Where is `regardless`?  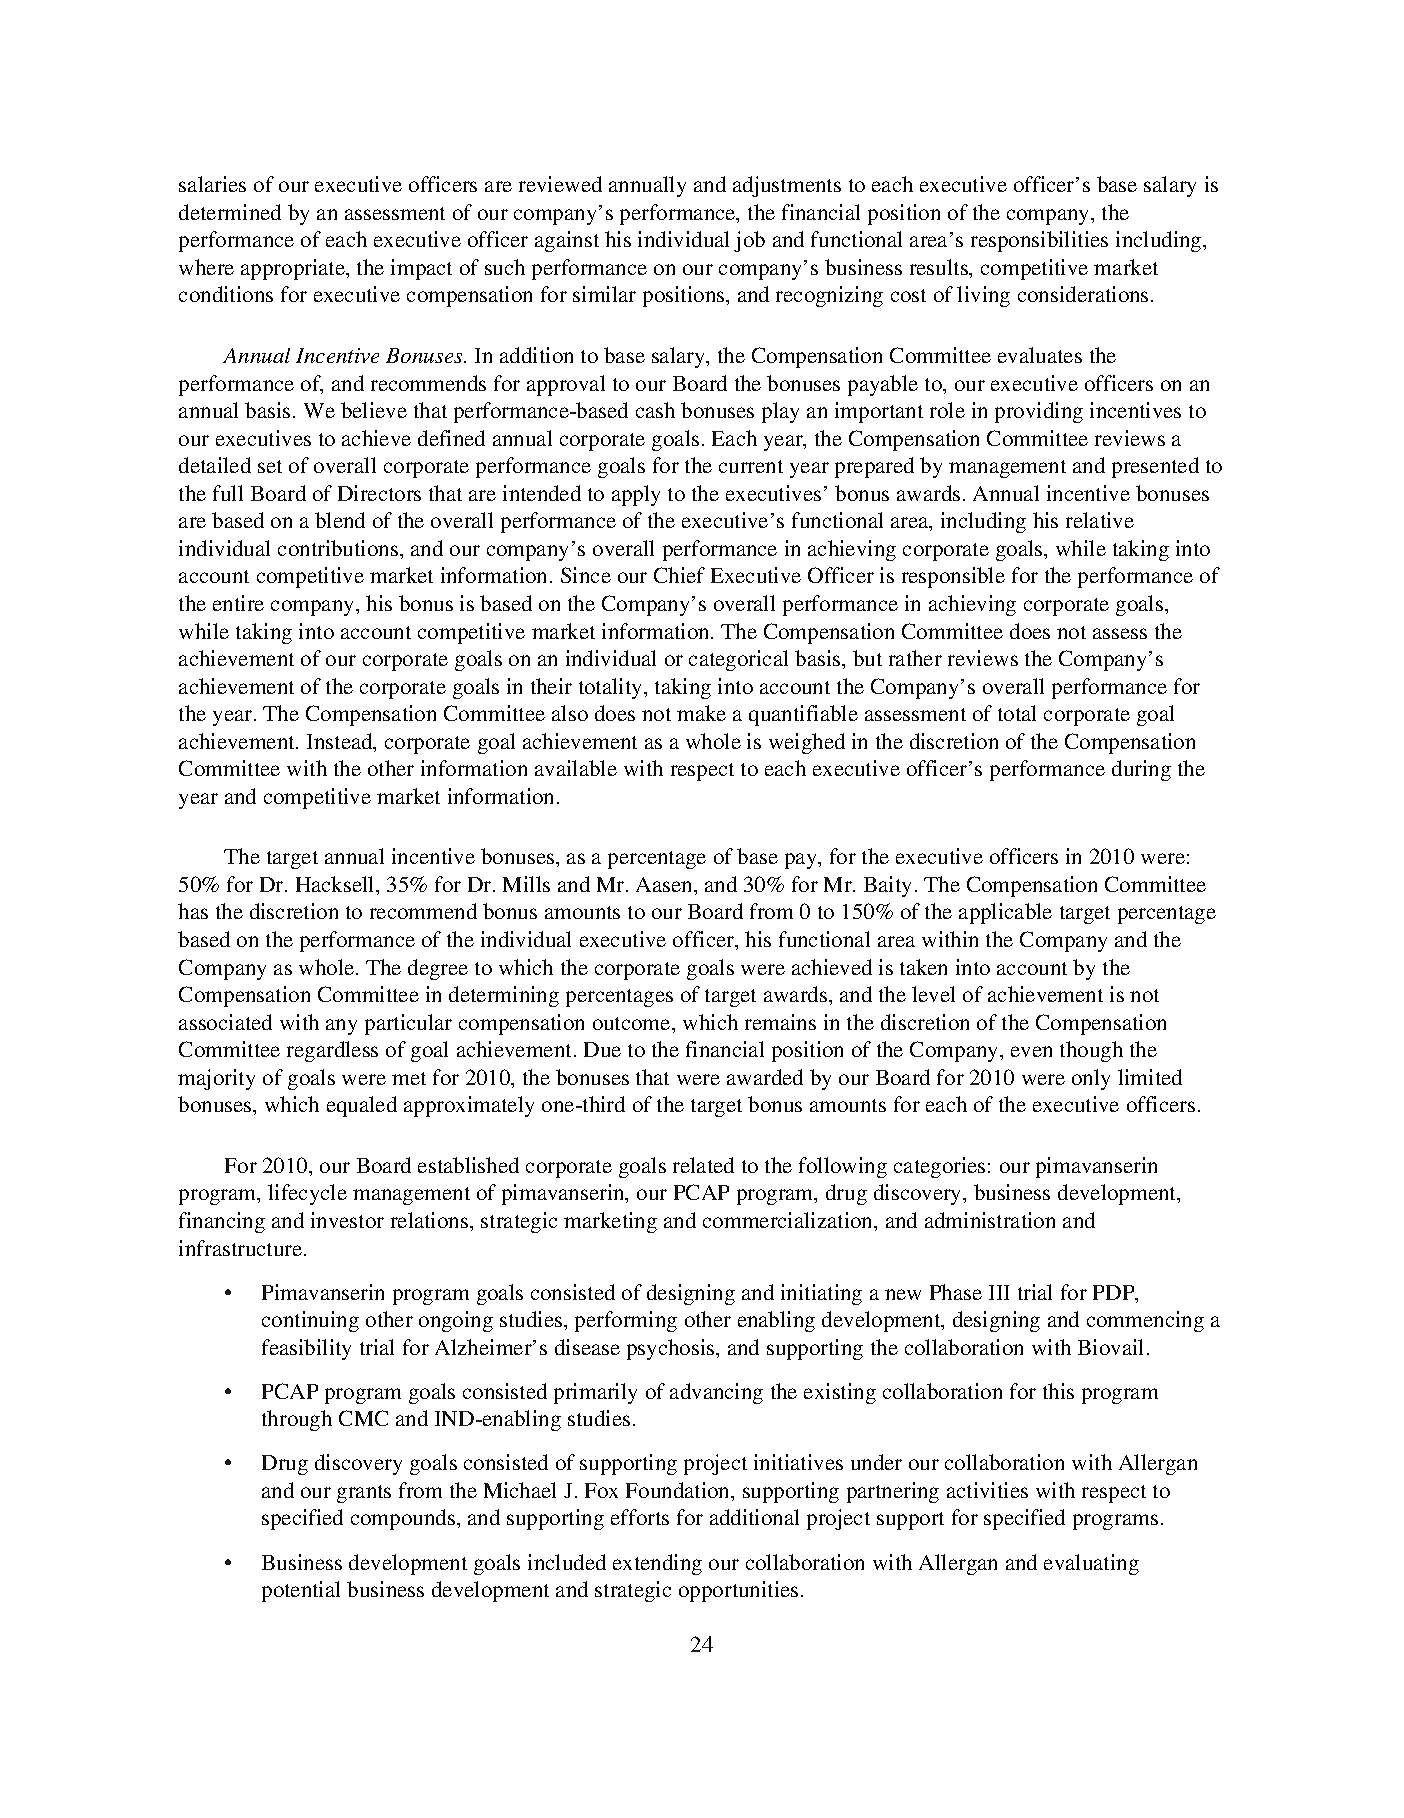 regardless is located at coordinates (332, 1051).
